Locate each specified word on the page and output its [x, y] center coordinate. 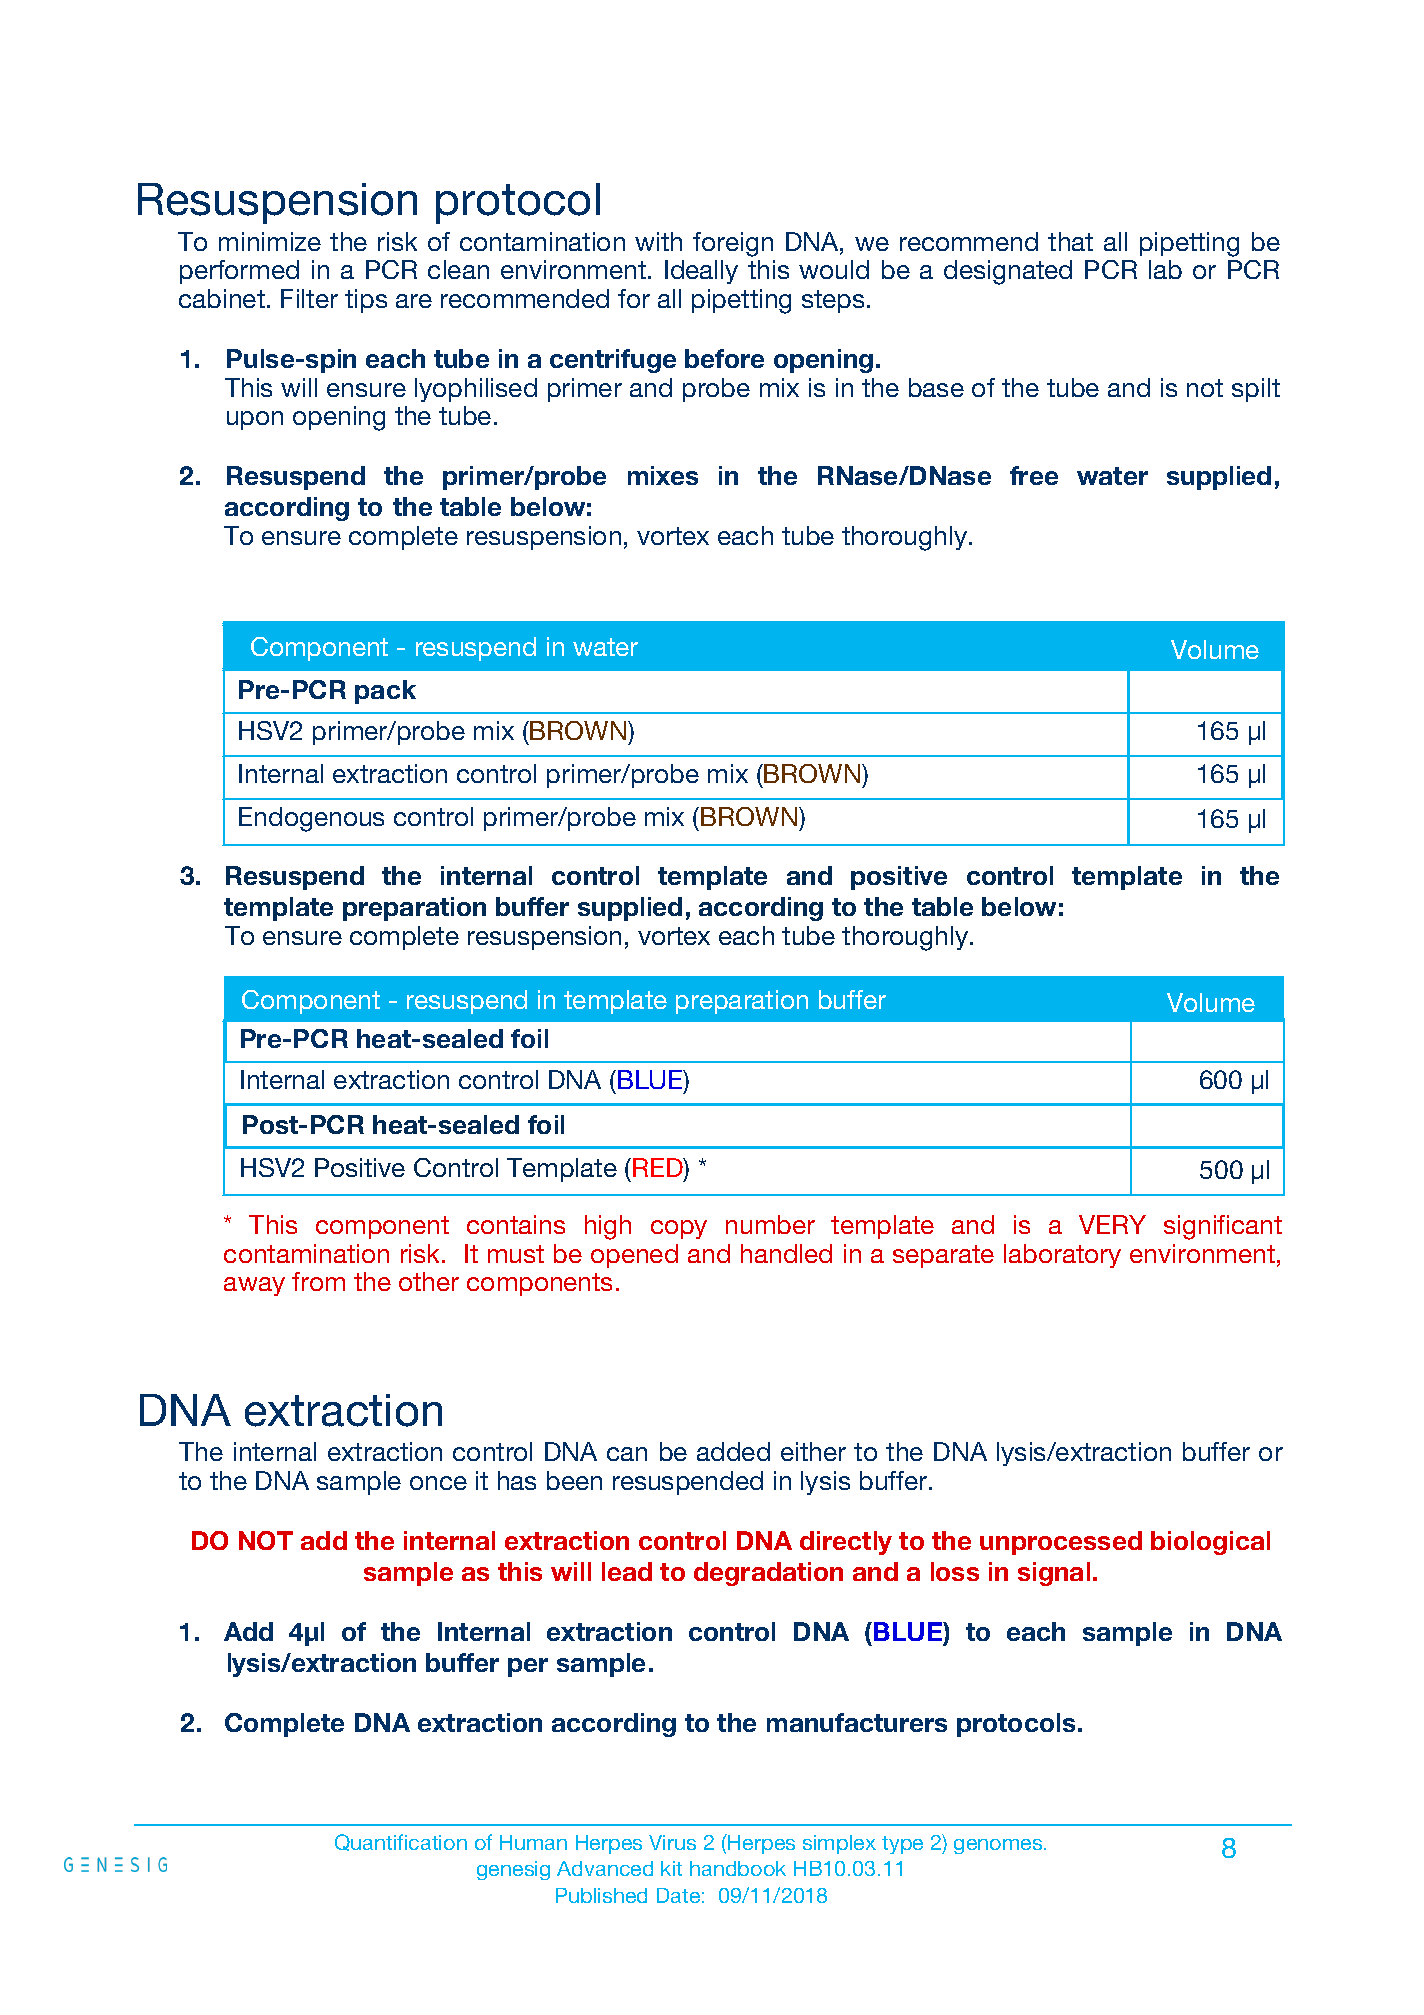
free [1034, 475]
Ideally [701, 272]
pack [385, 692]
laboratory [1062, 1256]
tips [366, 301]
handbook [738, 1868]
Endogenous [311, 819]
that [1070, 241]
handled [786, 1253]
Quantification [401, 1842]
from [318, 1281]
